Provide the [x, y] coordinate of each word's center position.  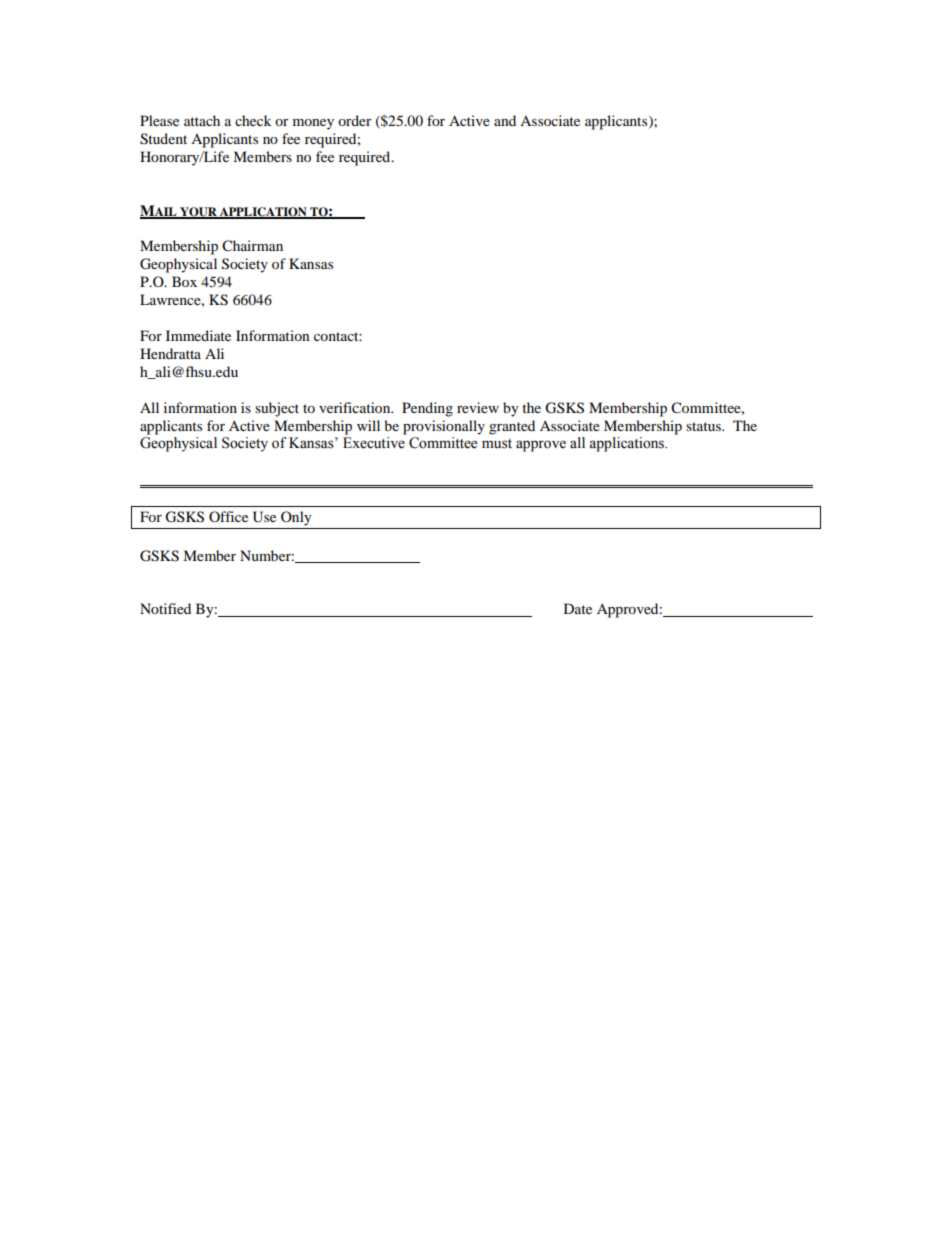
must [497, 444]
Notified [165, 608]
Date [578, 608]
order [355, 120]
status [704, 426]
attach [202, 120]
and [505, 120]
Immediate [198, 335]
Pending [427, 409]
